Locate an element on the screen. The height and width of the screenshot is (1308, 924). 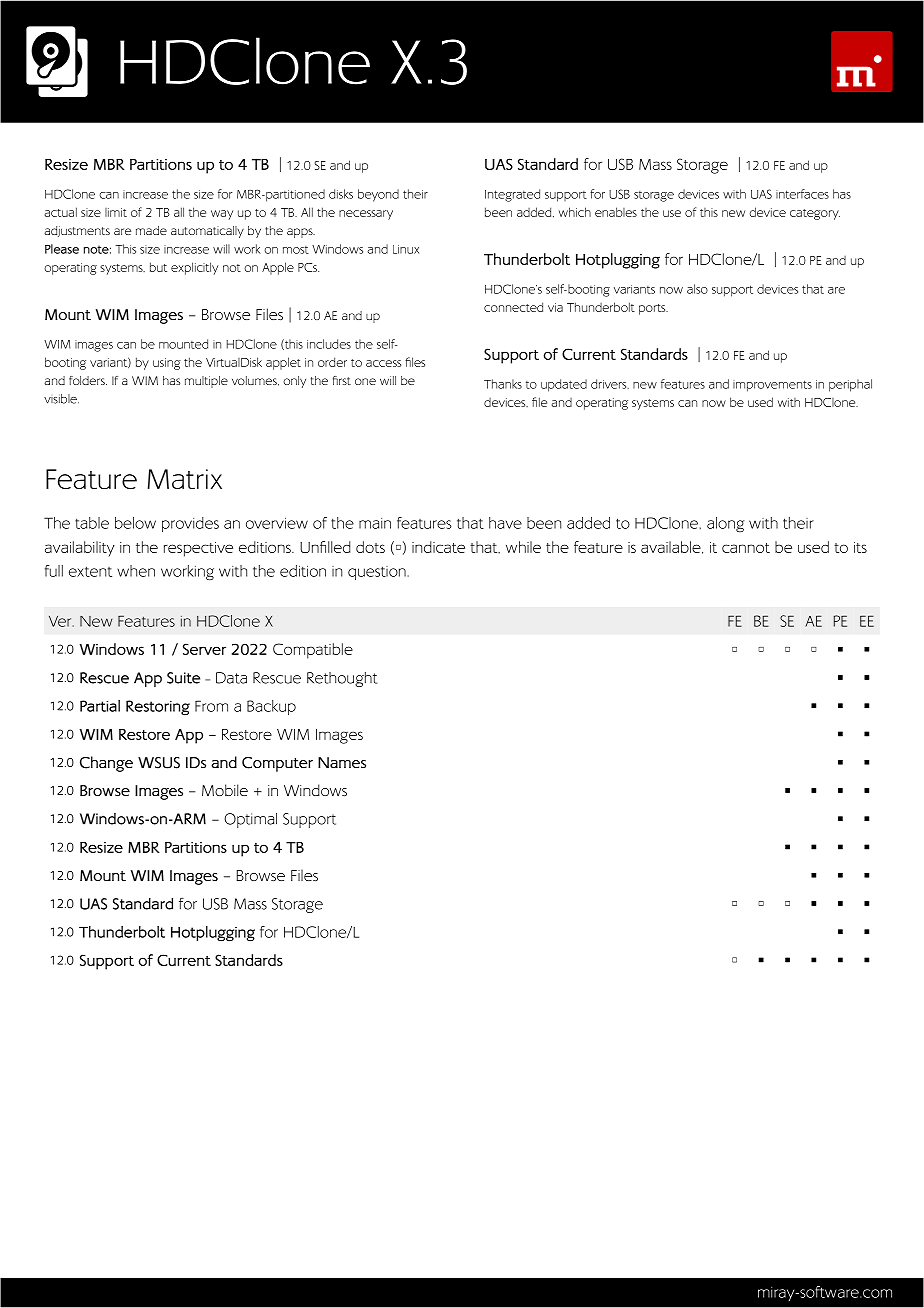
limit is located at coordinates (116, 212).
